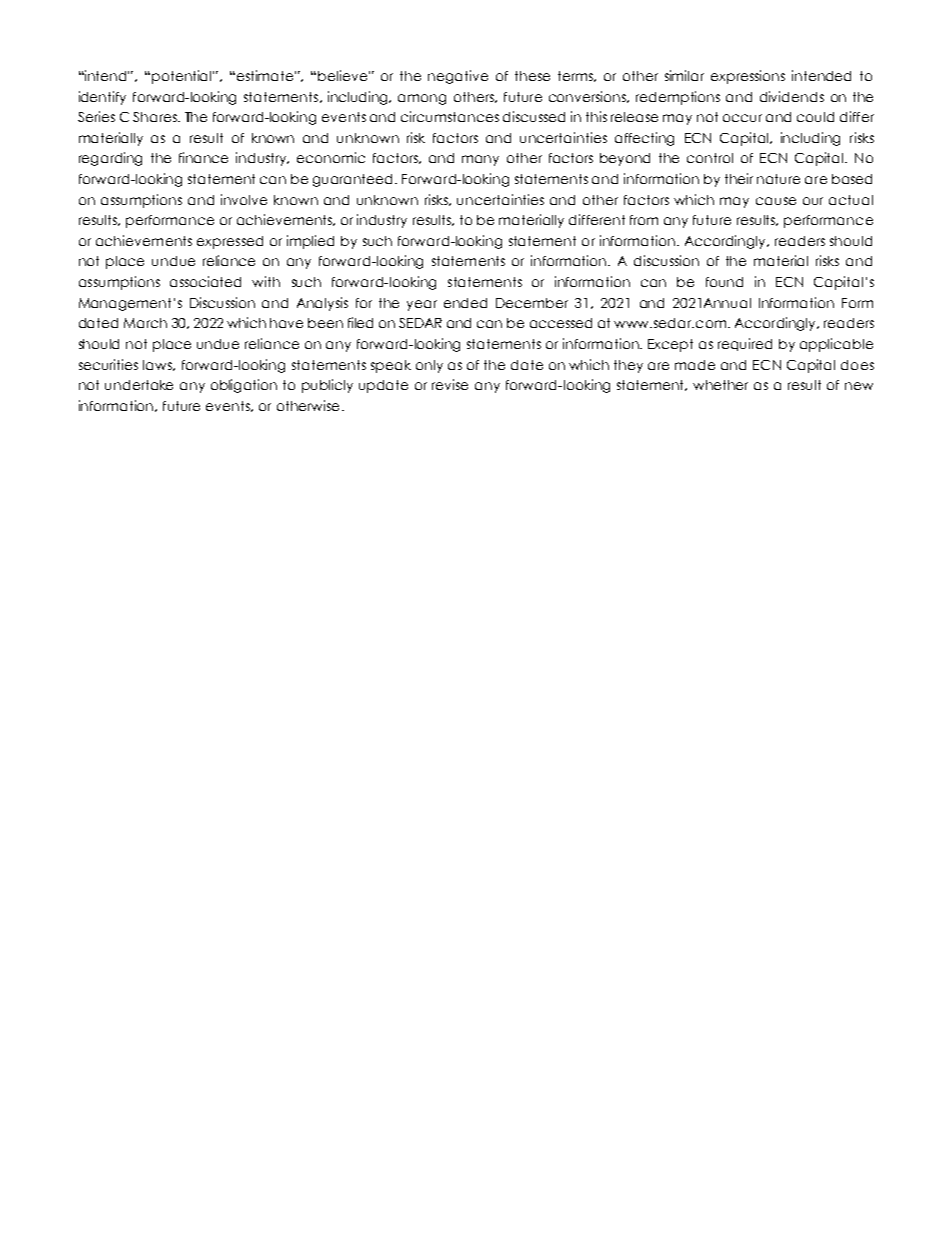  I want to click on guaranteed, so click(354, 180).
